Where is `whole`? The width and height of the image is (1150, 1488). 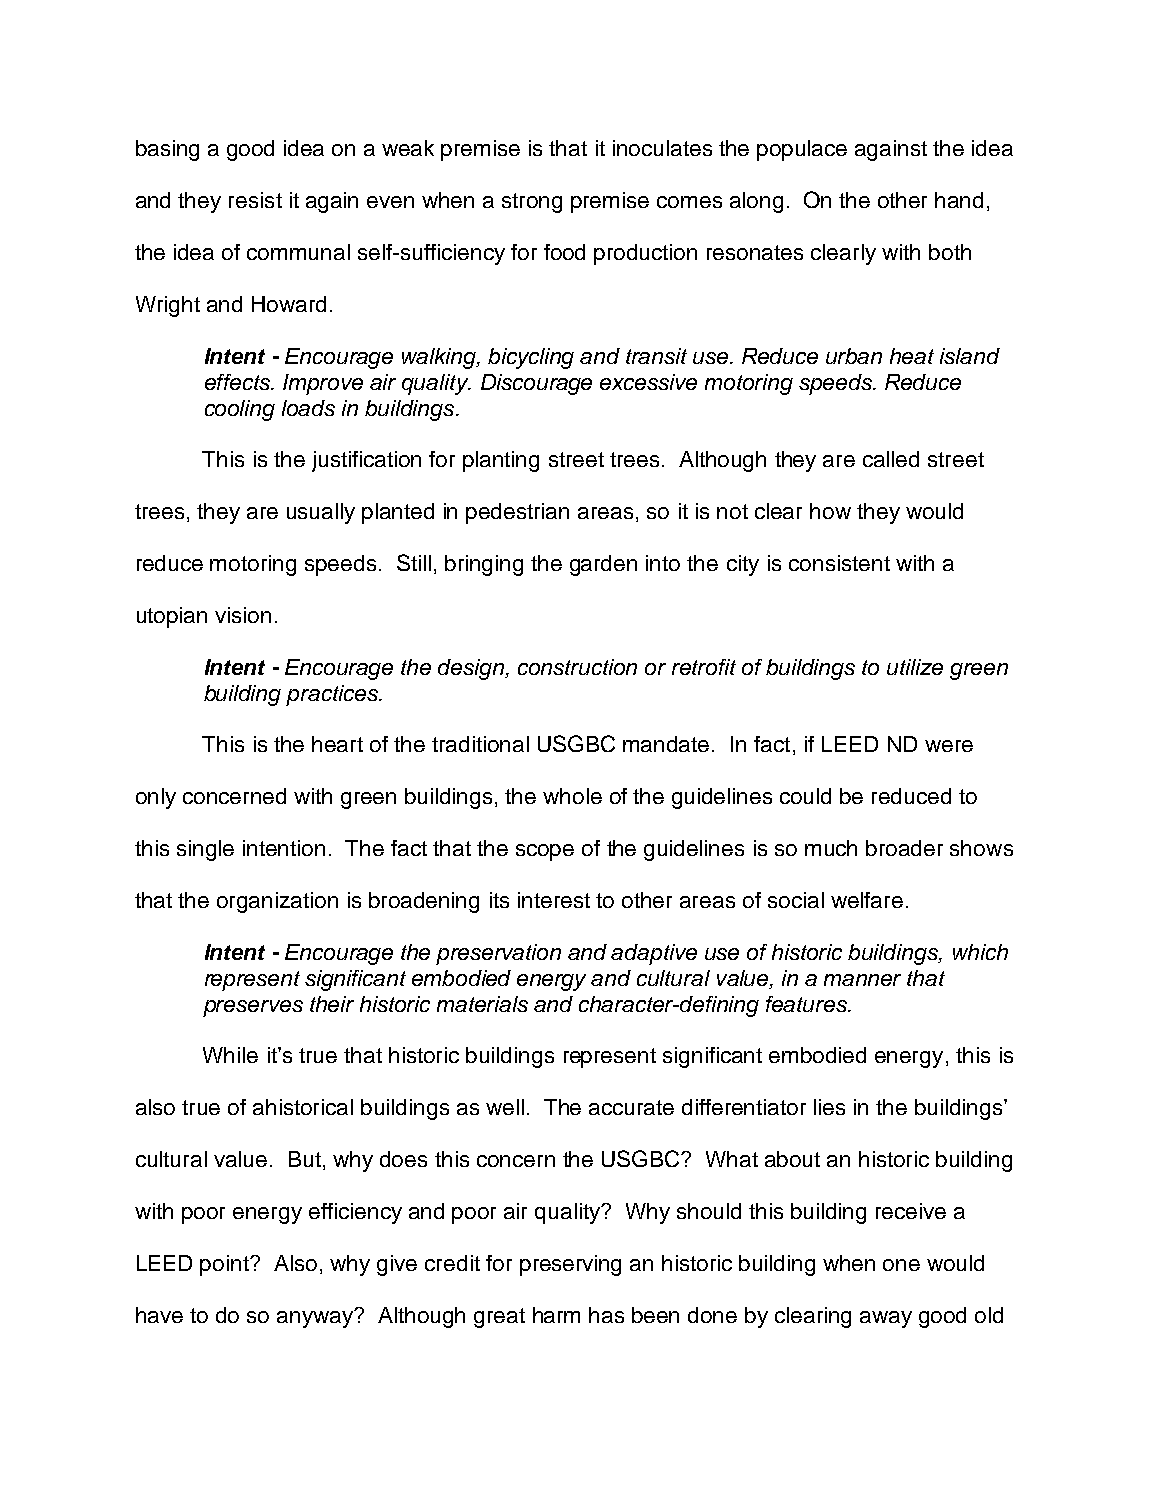 whole is located at coordinates (572, 796).
